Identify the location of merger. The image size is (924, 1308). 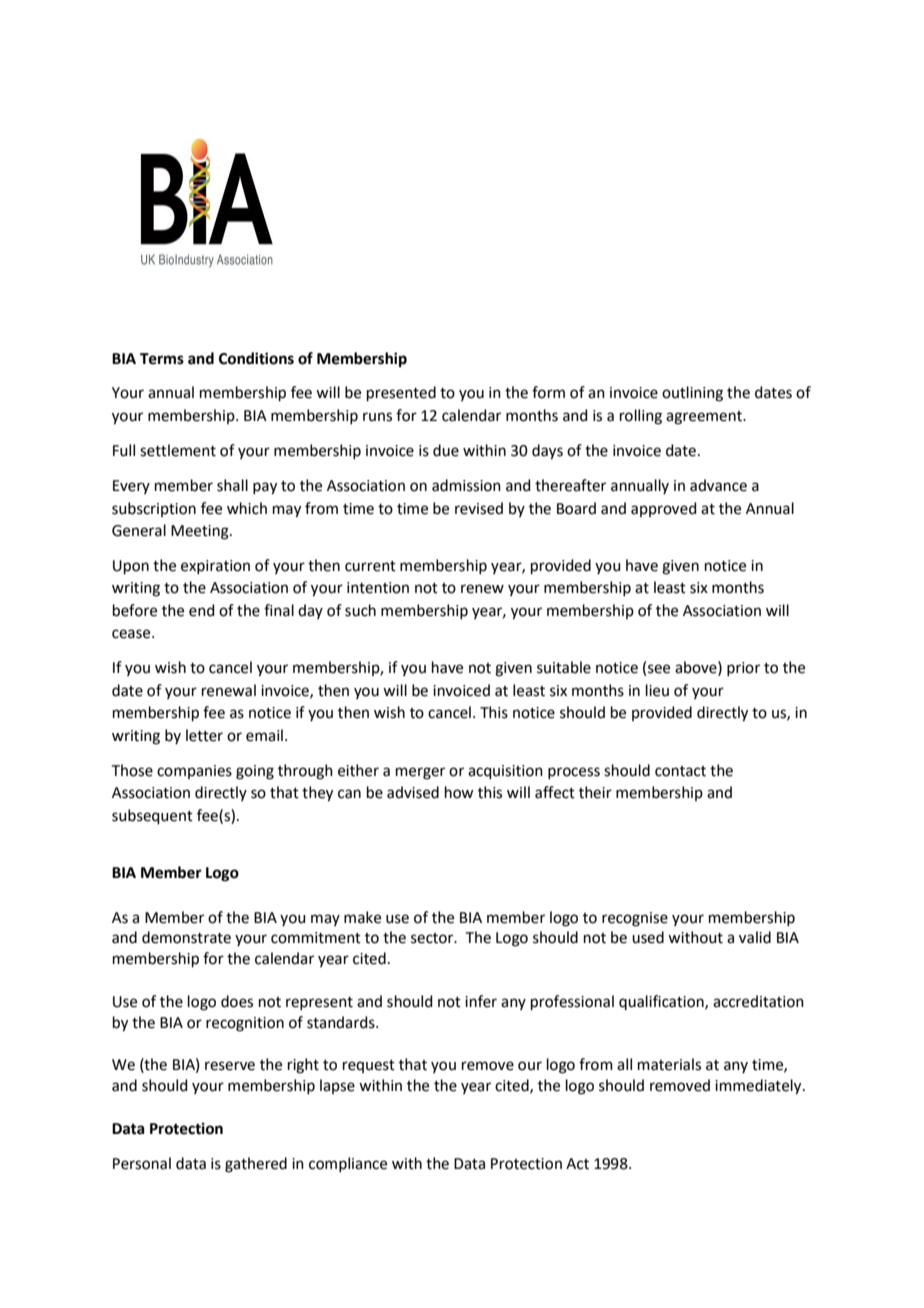
(420, 773).
